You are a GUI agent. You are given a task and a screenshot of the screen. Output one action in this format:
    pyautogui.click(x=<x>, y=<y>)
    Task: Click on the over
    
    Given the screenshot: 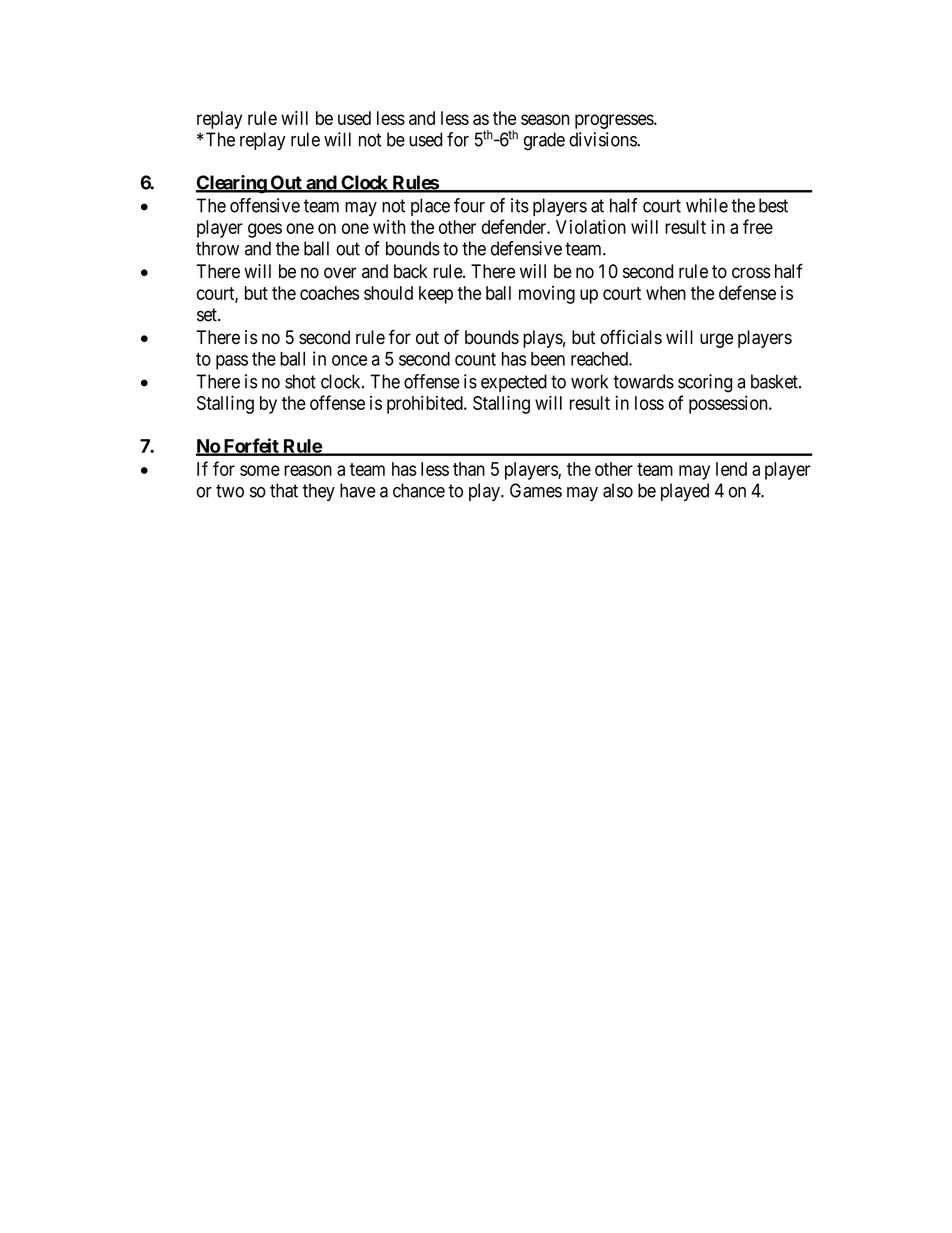 What is the action you would take?
    pyautogui.click(x=340, y=273)
